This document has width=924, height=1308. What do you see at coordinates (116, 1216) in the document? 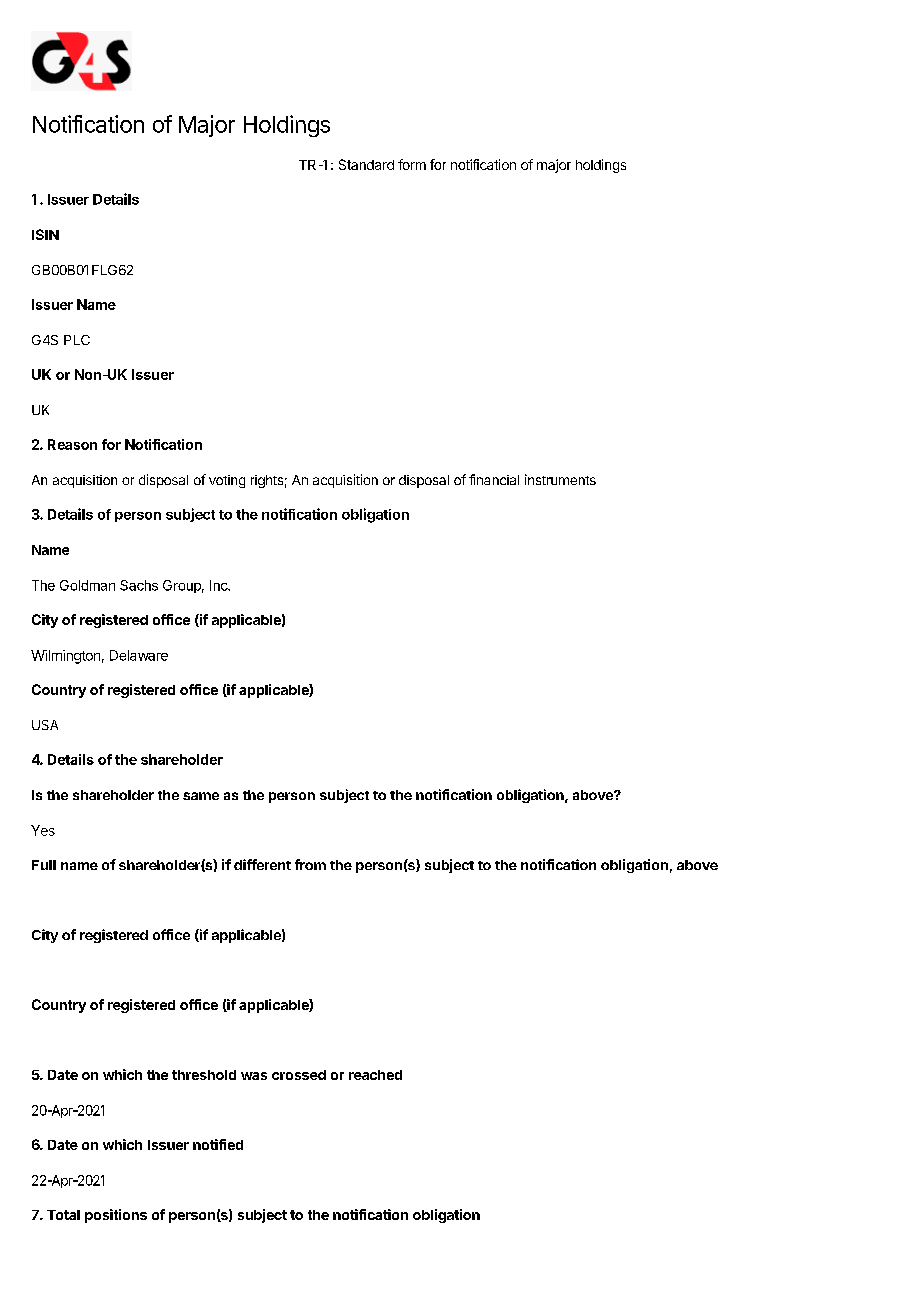
I see `positions` at bounding box center [116, 1216].
